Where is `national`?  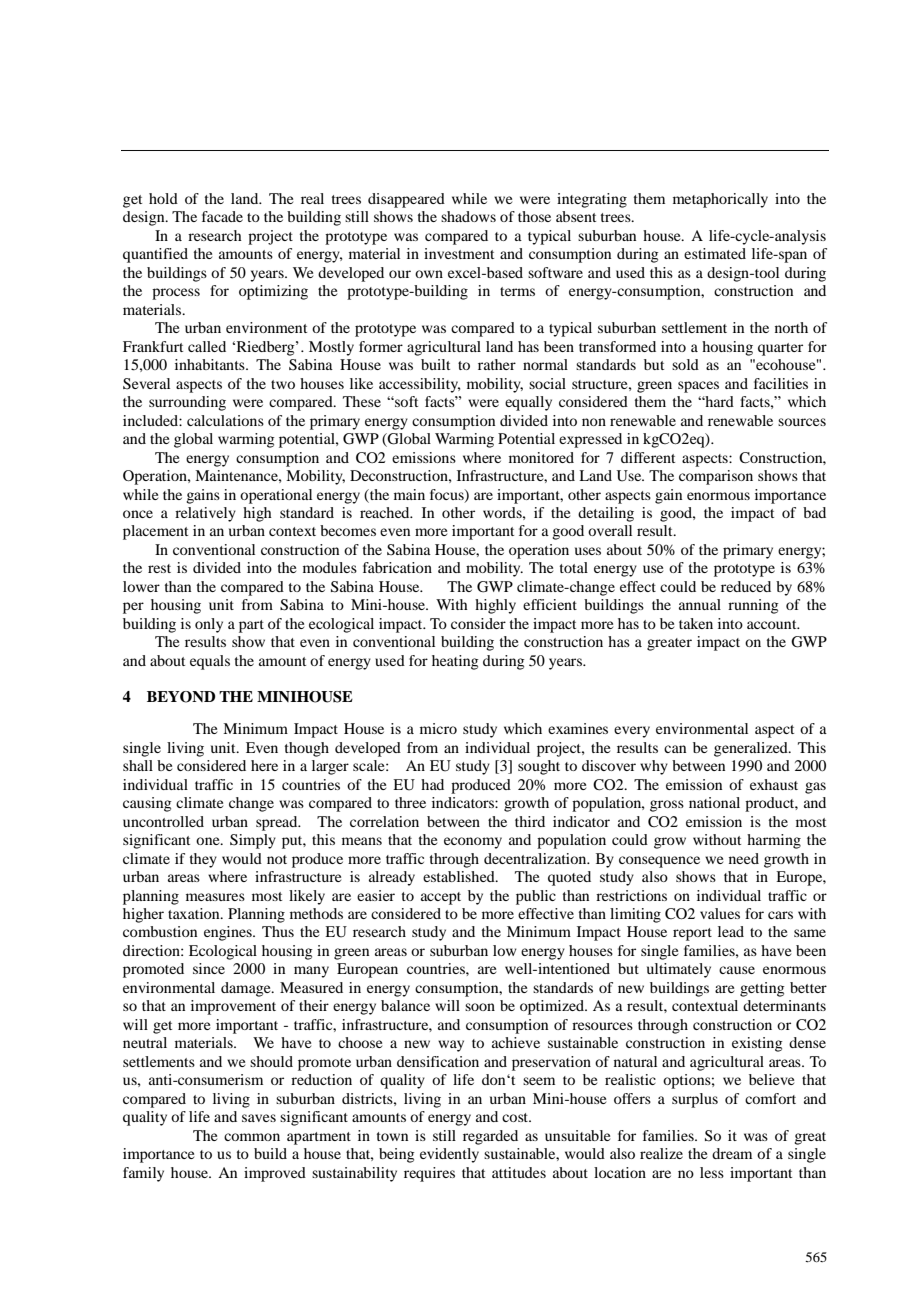 national is located at coordinates (714, 802).
